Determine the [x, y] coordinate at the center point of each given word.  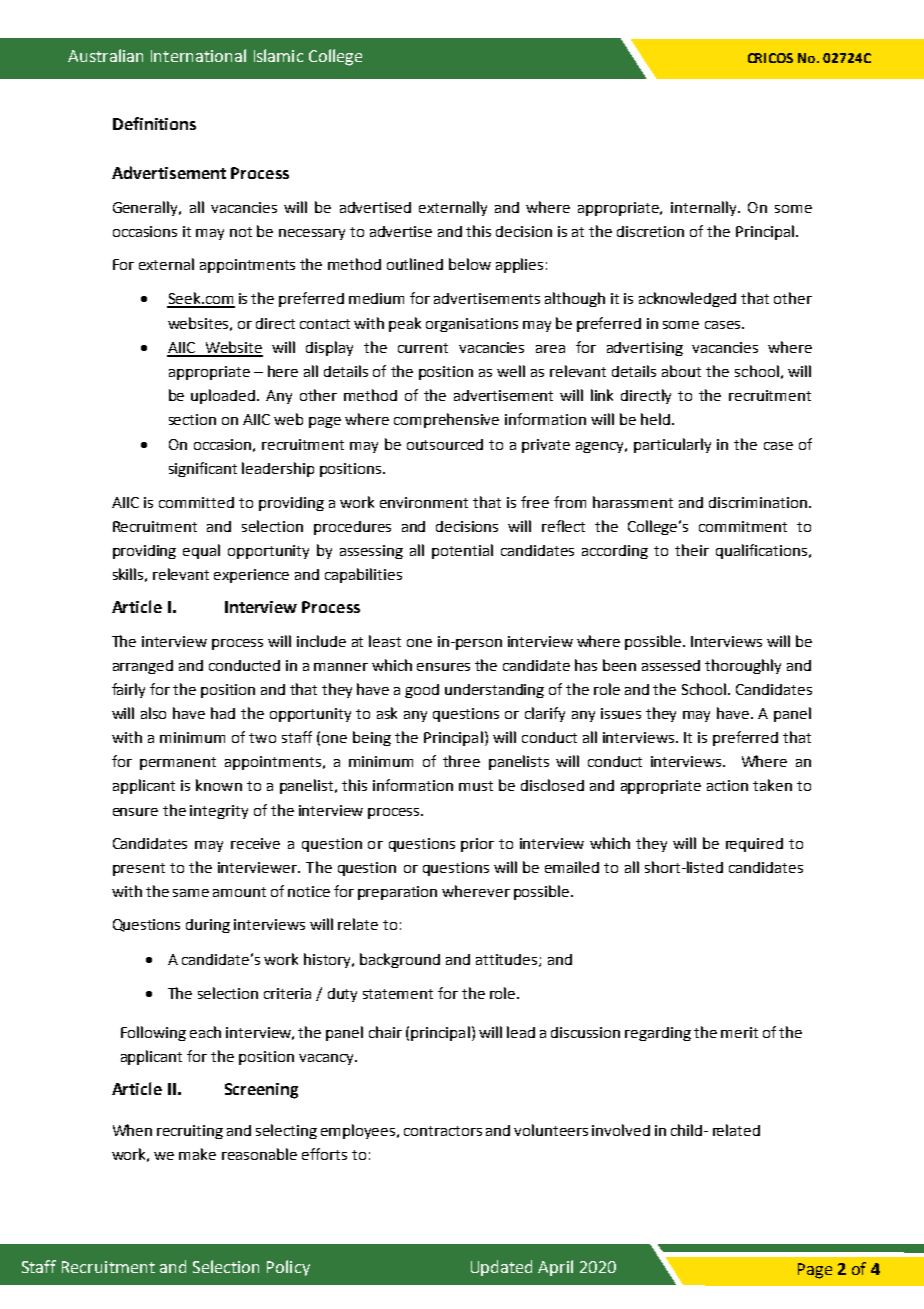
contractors [443, 1131]
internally [705, 208]
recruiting [190, 1132]
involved [621, 1130]
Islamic [278, 55]
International [198, 55]
